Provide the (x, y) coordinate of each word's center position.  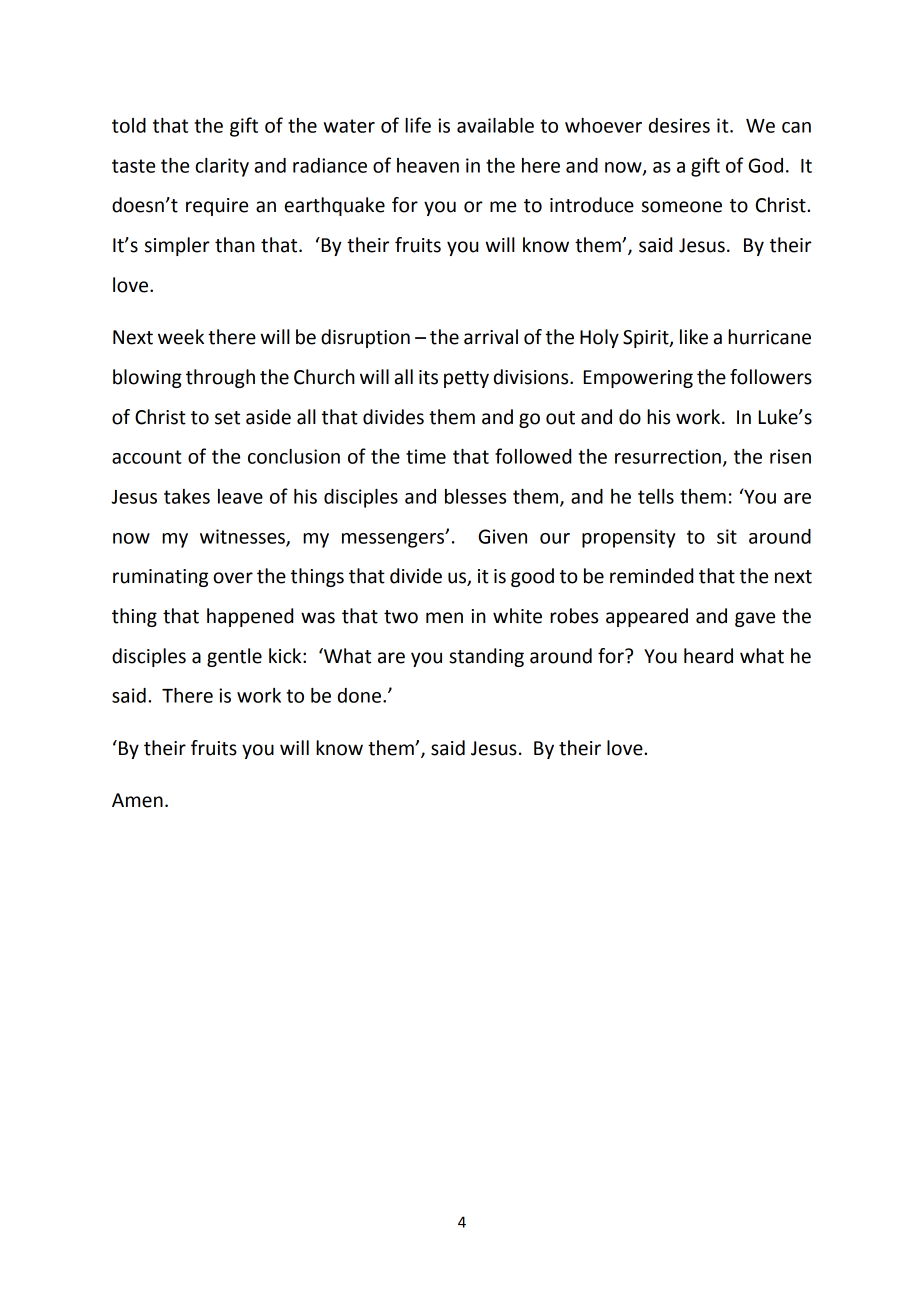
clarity (222, 167)
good (532, 577)
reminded (651, 576)
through (220, 378)
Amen (137, 800)
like (694, 337)
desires (679, 125)
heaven (428, 165)
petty (466, 379)
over (233, 578)
